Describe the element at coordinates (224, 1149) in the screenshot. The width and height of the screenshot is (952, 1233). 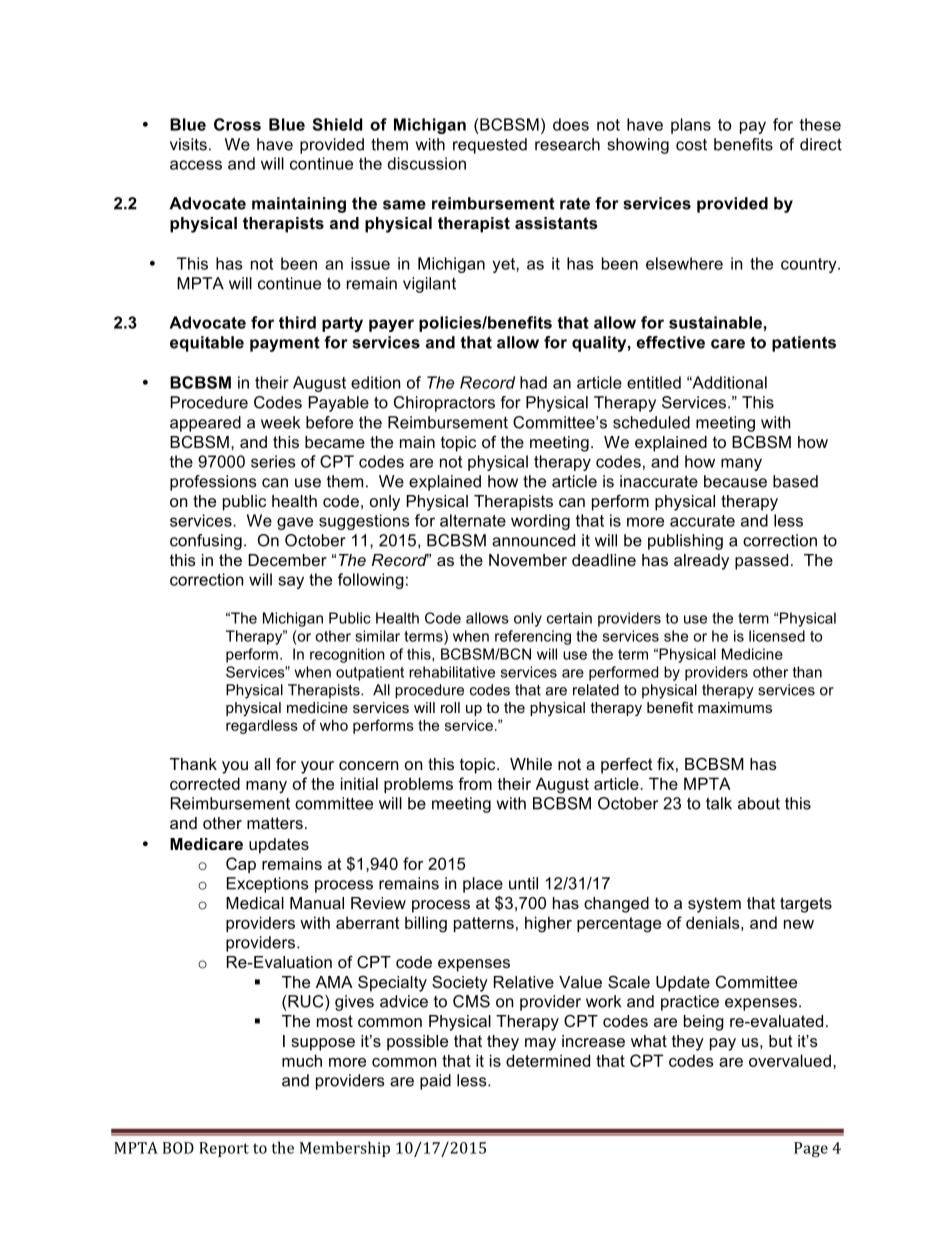
I see `Report` at that location.
